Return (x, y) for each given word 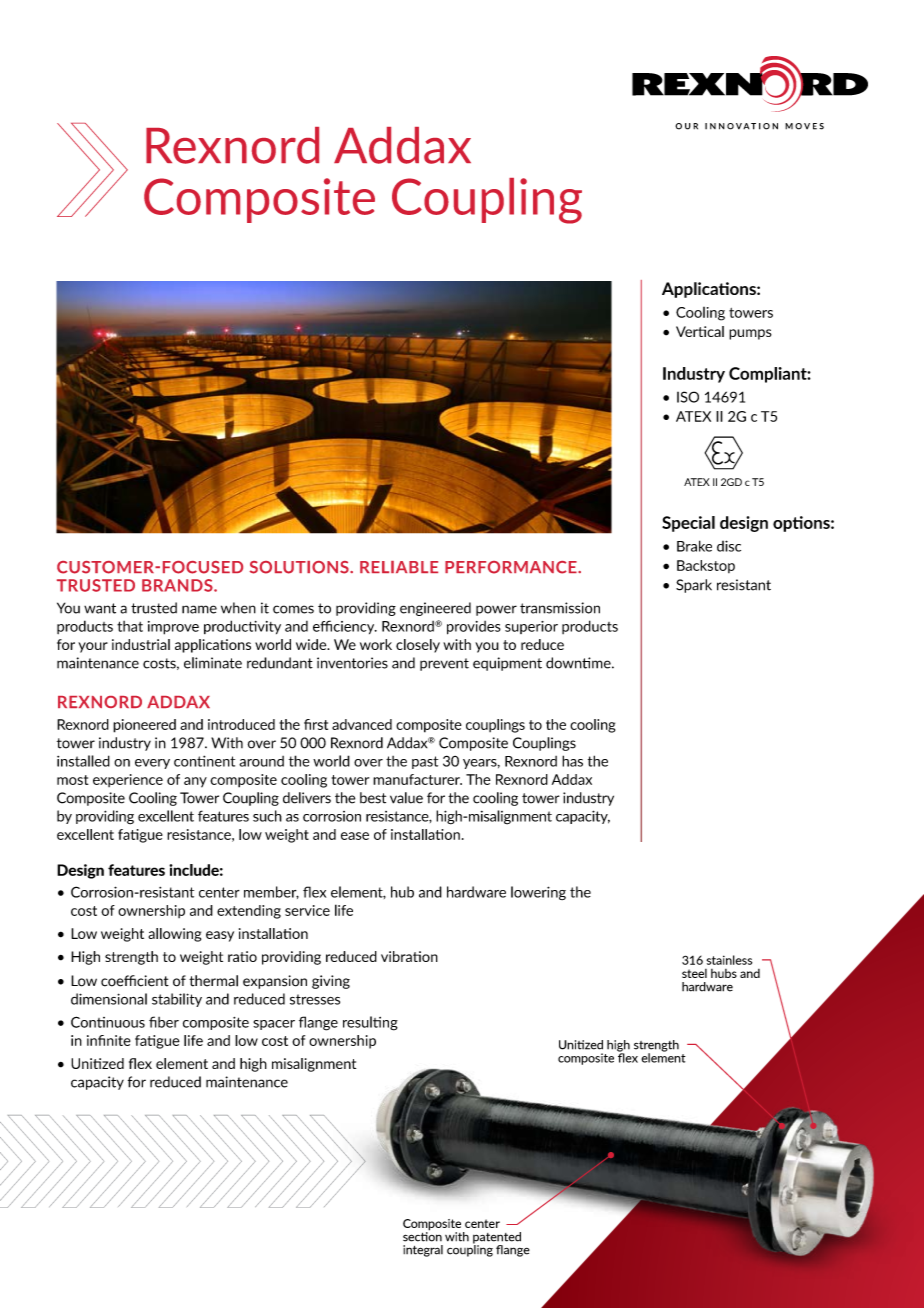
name (199, 609)
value (406, 798)
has (572, 761)
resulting (370, 1023)
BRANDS (178, 585)
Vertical (700, 331)
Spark (694, 586)
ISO (688, 397)
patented (497, 1239)
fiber (164, 1022)
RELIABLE (399, 567)
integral (423, 1251)
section (422, 1235)
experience (128, 780)
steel (694, 973)
